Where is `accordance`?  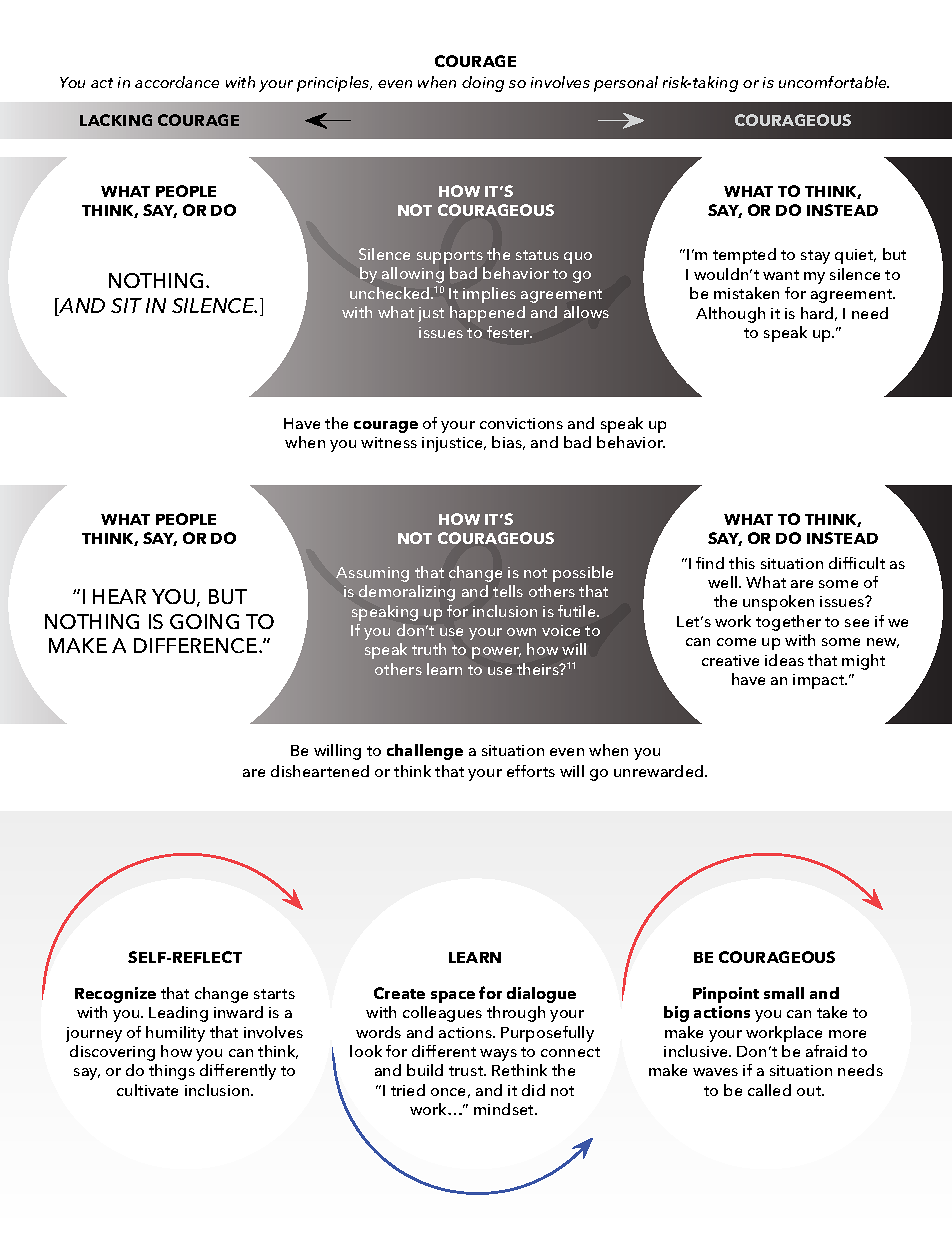
accordance is located at coordinates (177, 82).
